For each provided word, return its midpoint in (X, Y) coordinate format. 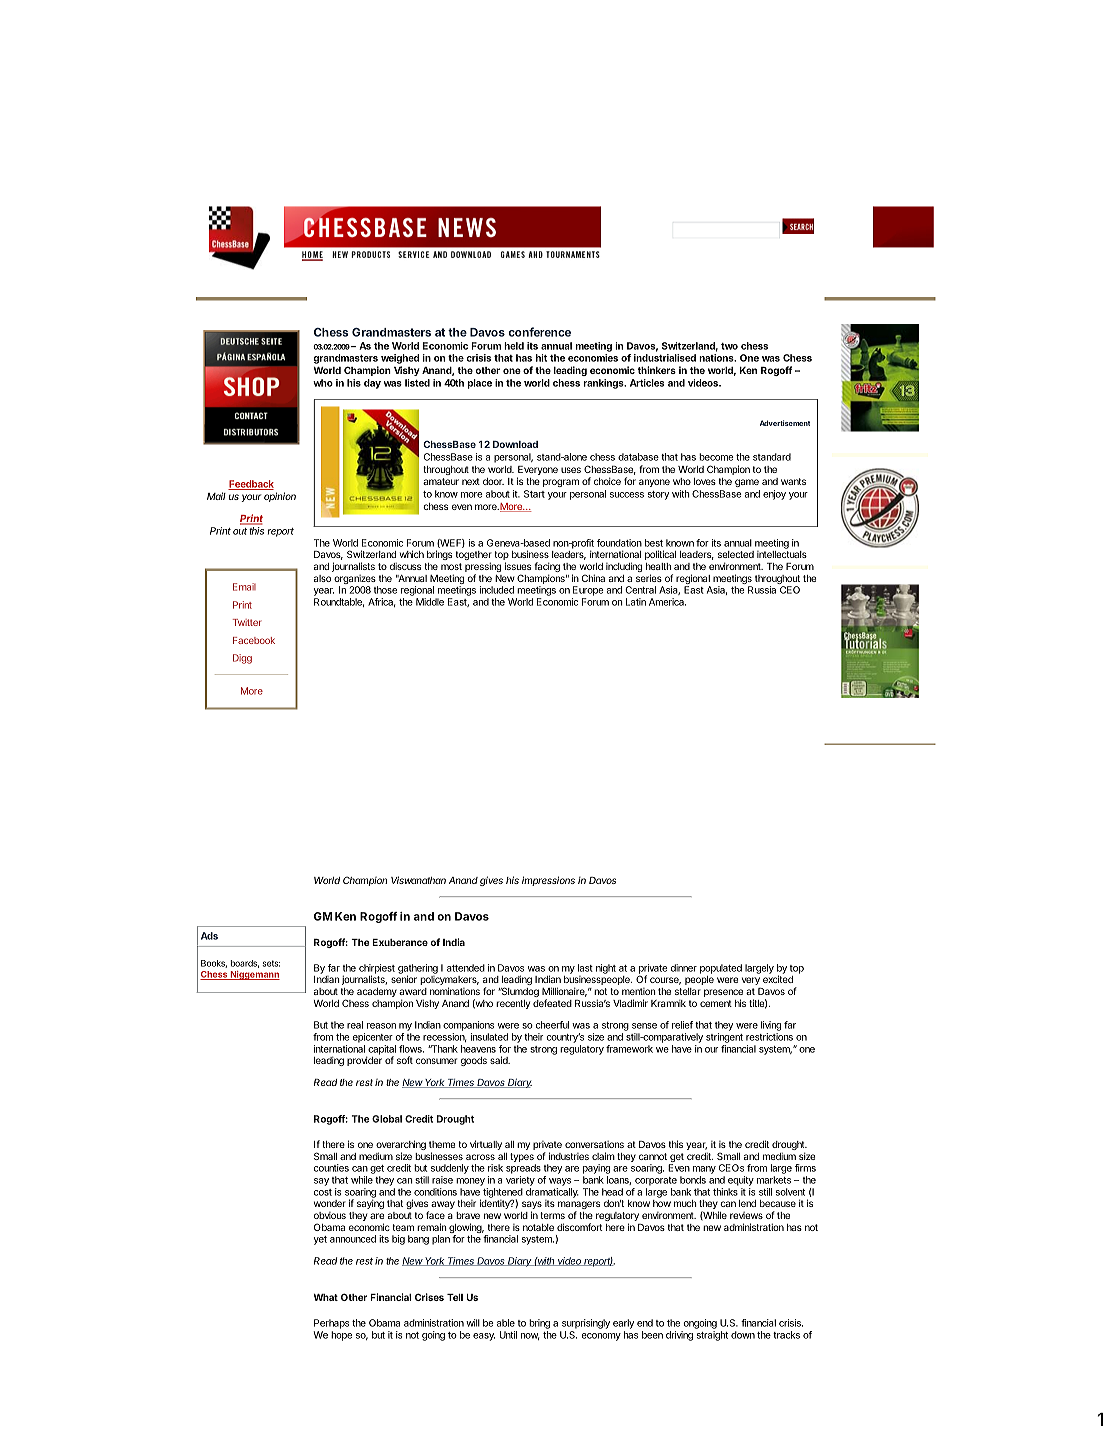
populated (721, 969)
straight (712, 1336)
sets (271, 963)
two (729, 346)
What (325, 1297)
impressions (548, 881)
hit (541, 358)
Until (508, 1335)
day (372, 384)
